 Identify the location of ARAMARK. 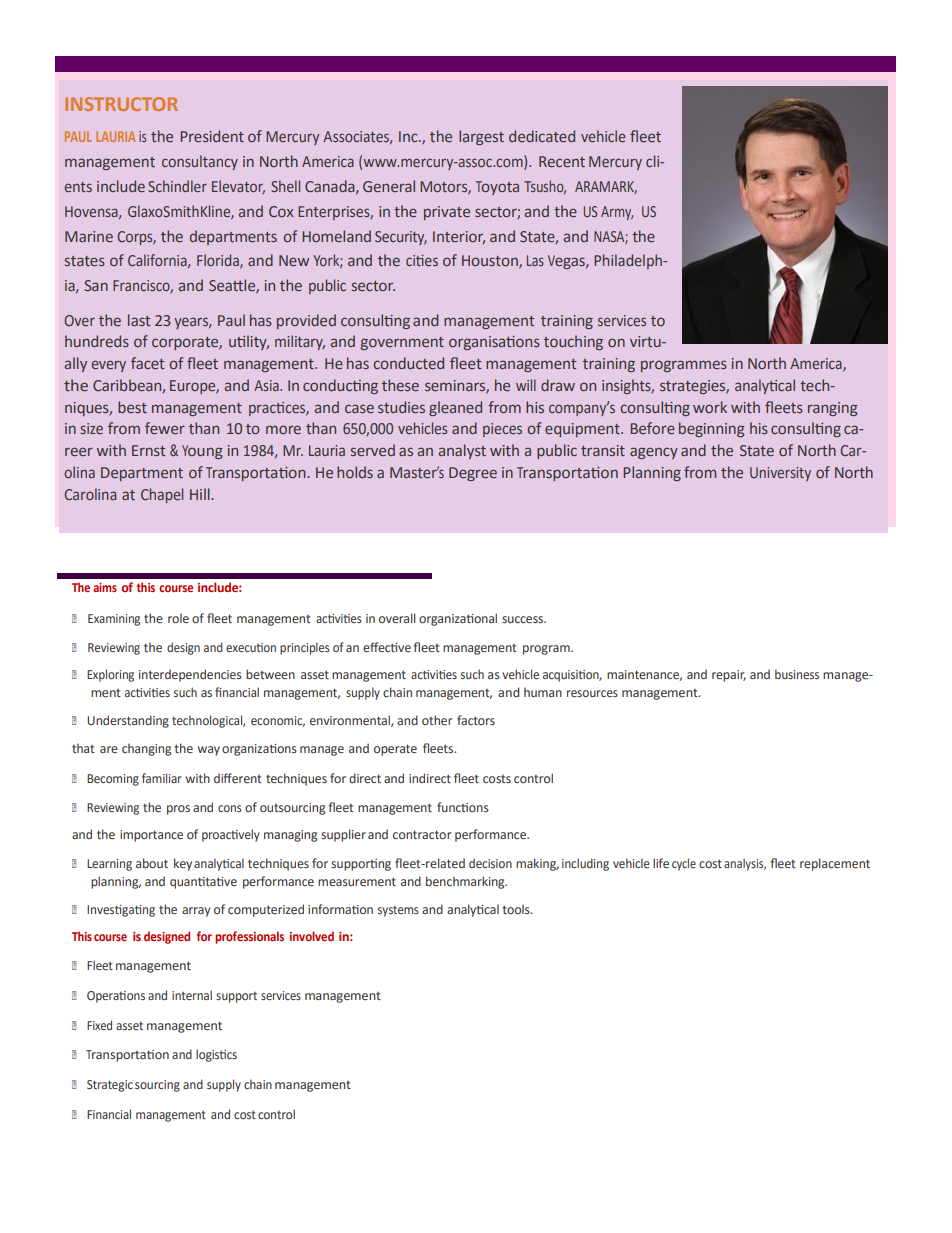
(606, 187).
